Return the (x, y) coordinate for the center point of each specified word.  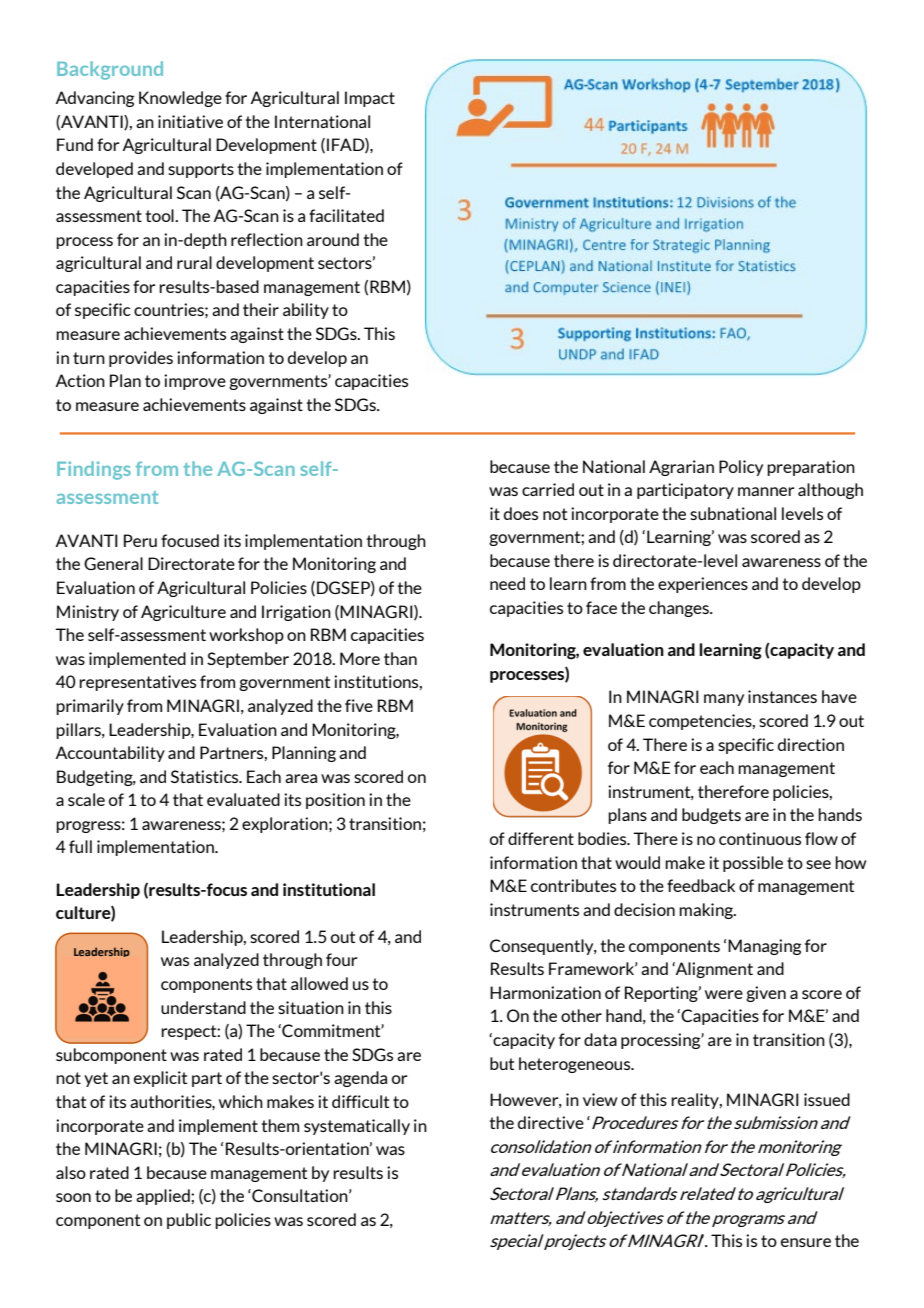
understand (203, 1007)
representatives (137, 683)
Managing (764, 947)
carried (548, 489)
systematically (357, 1127)
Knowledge (180, 99)
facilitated (346, 215)
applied (164, 1197)
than (400, 658)
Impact (370, 99)
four (341, 959)
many (724, 700)
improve (195, 382)
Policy (741, 468)
